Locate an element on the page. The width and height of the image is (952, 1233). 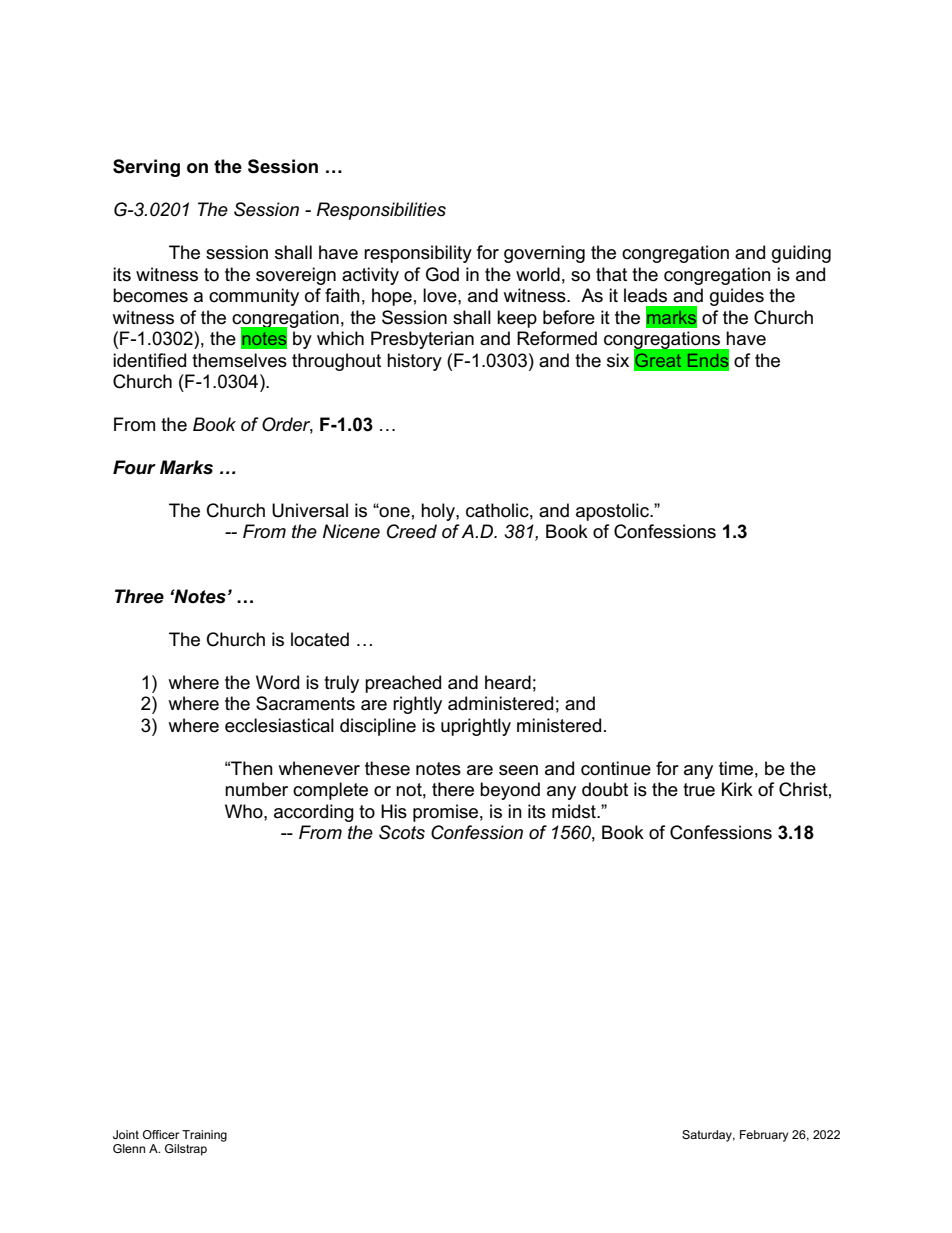
heard is located at coordinates (508, 682).
